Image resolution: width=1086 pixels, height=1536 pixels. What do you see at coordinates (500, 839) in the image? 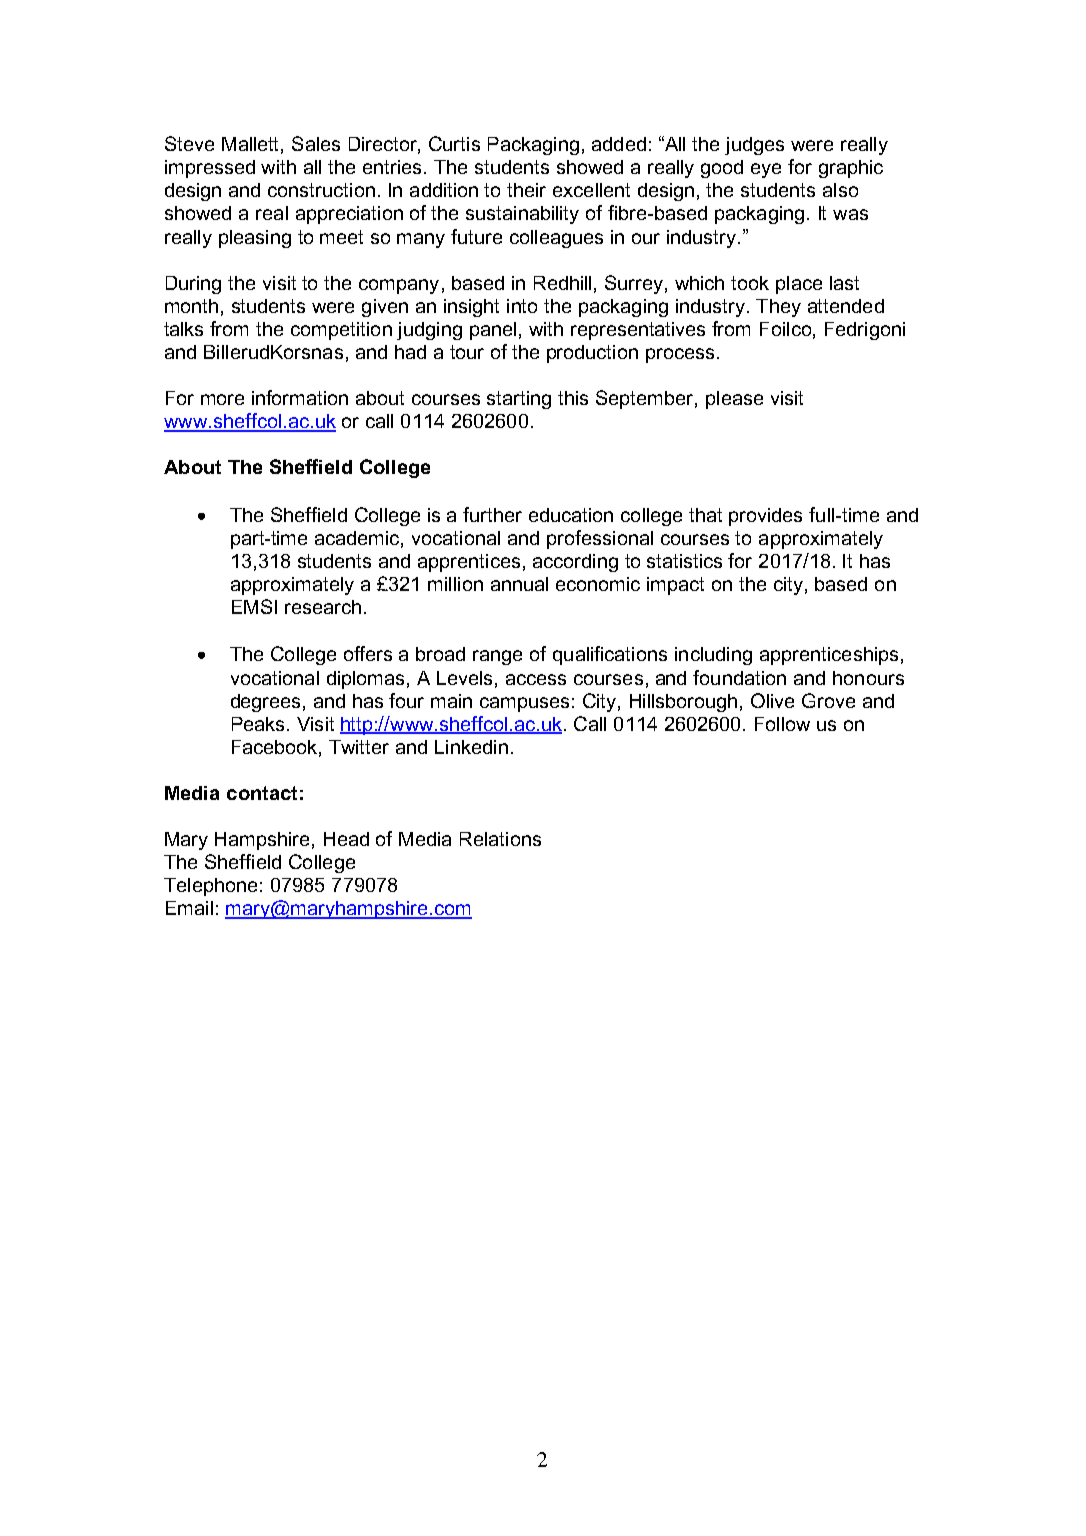
I see `Relations` at bounding box center [500, 839].
